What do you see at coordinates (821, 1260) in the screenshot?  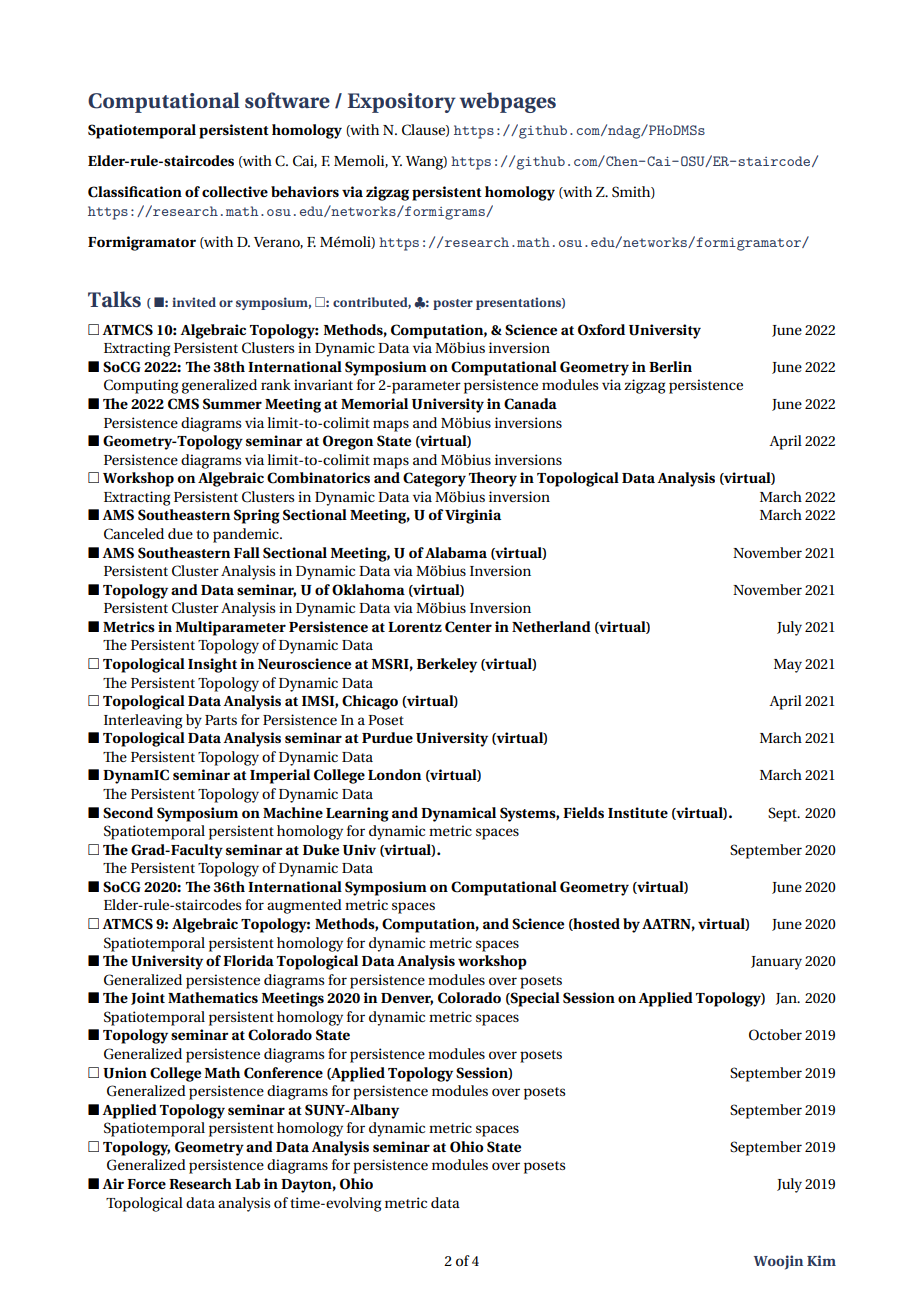 I see `Kim` at bounding box center [821, 1260].
